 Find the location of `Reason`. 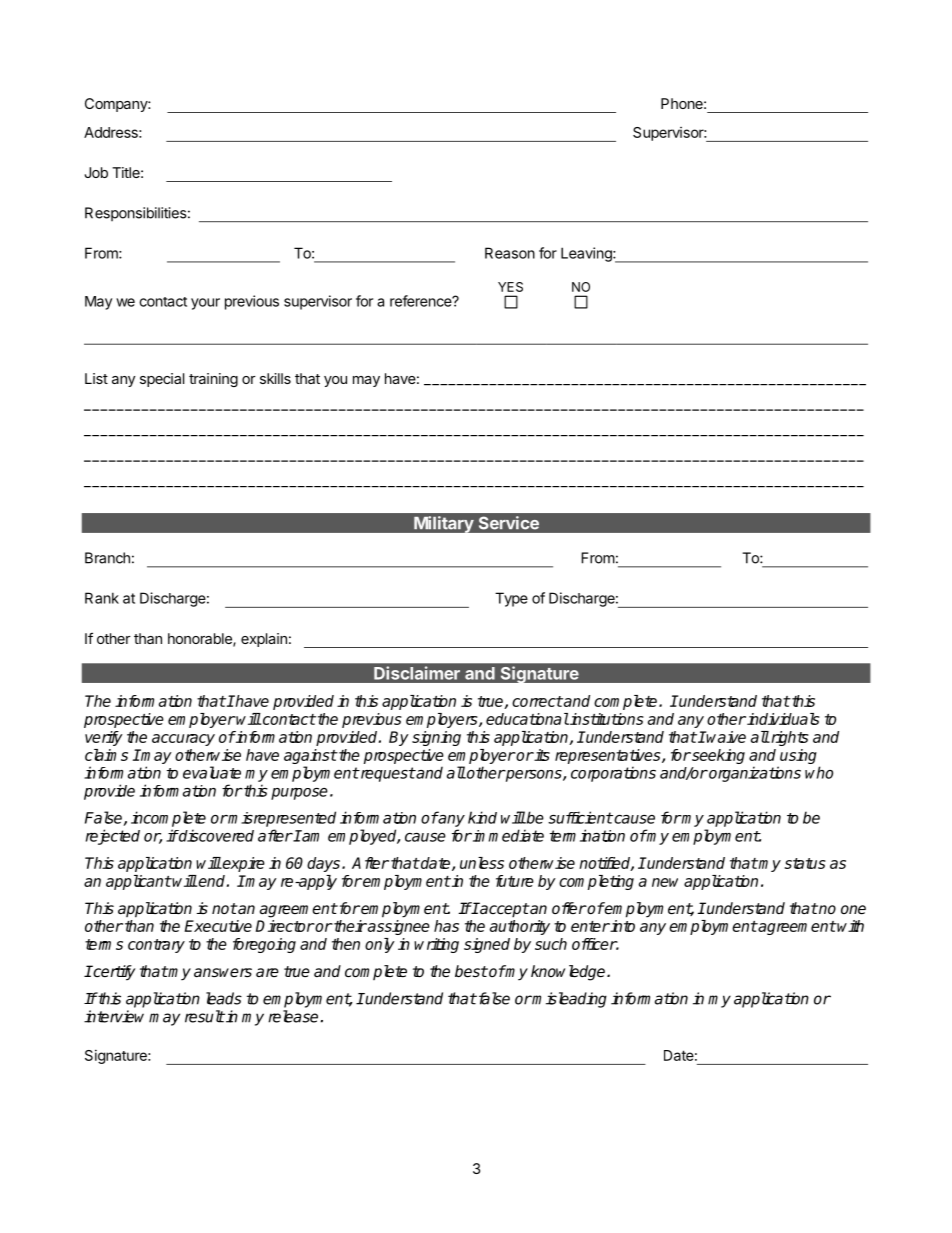

Reason is located at coordinates (510, 253).
